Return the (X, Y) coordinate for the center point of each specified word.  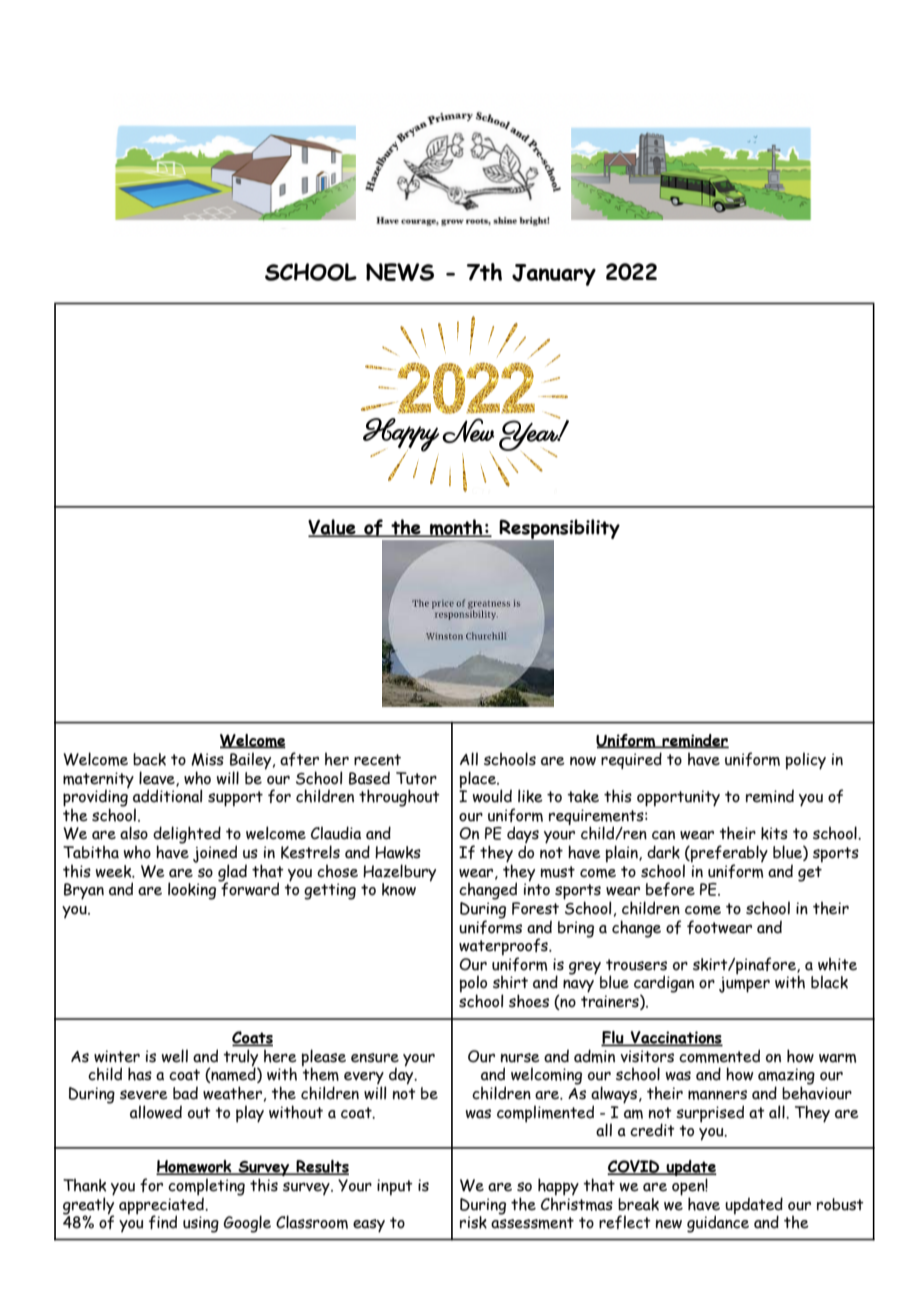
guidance (718, 1223)
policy (806, 761)
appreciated (162, 1205)
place (479, 780)
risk (473, 1222)
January (554, 275)
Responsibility (558, 530)
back (149, 759)
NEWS (400, 272)
